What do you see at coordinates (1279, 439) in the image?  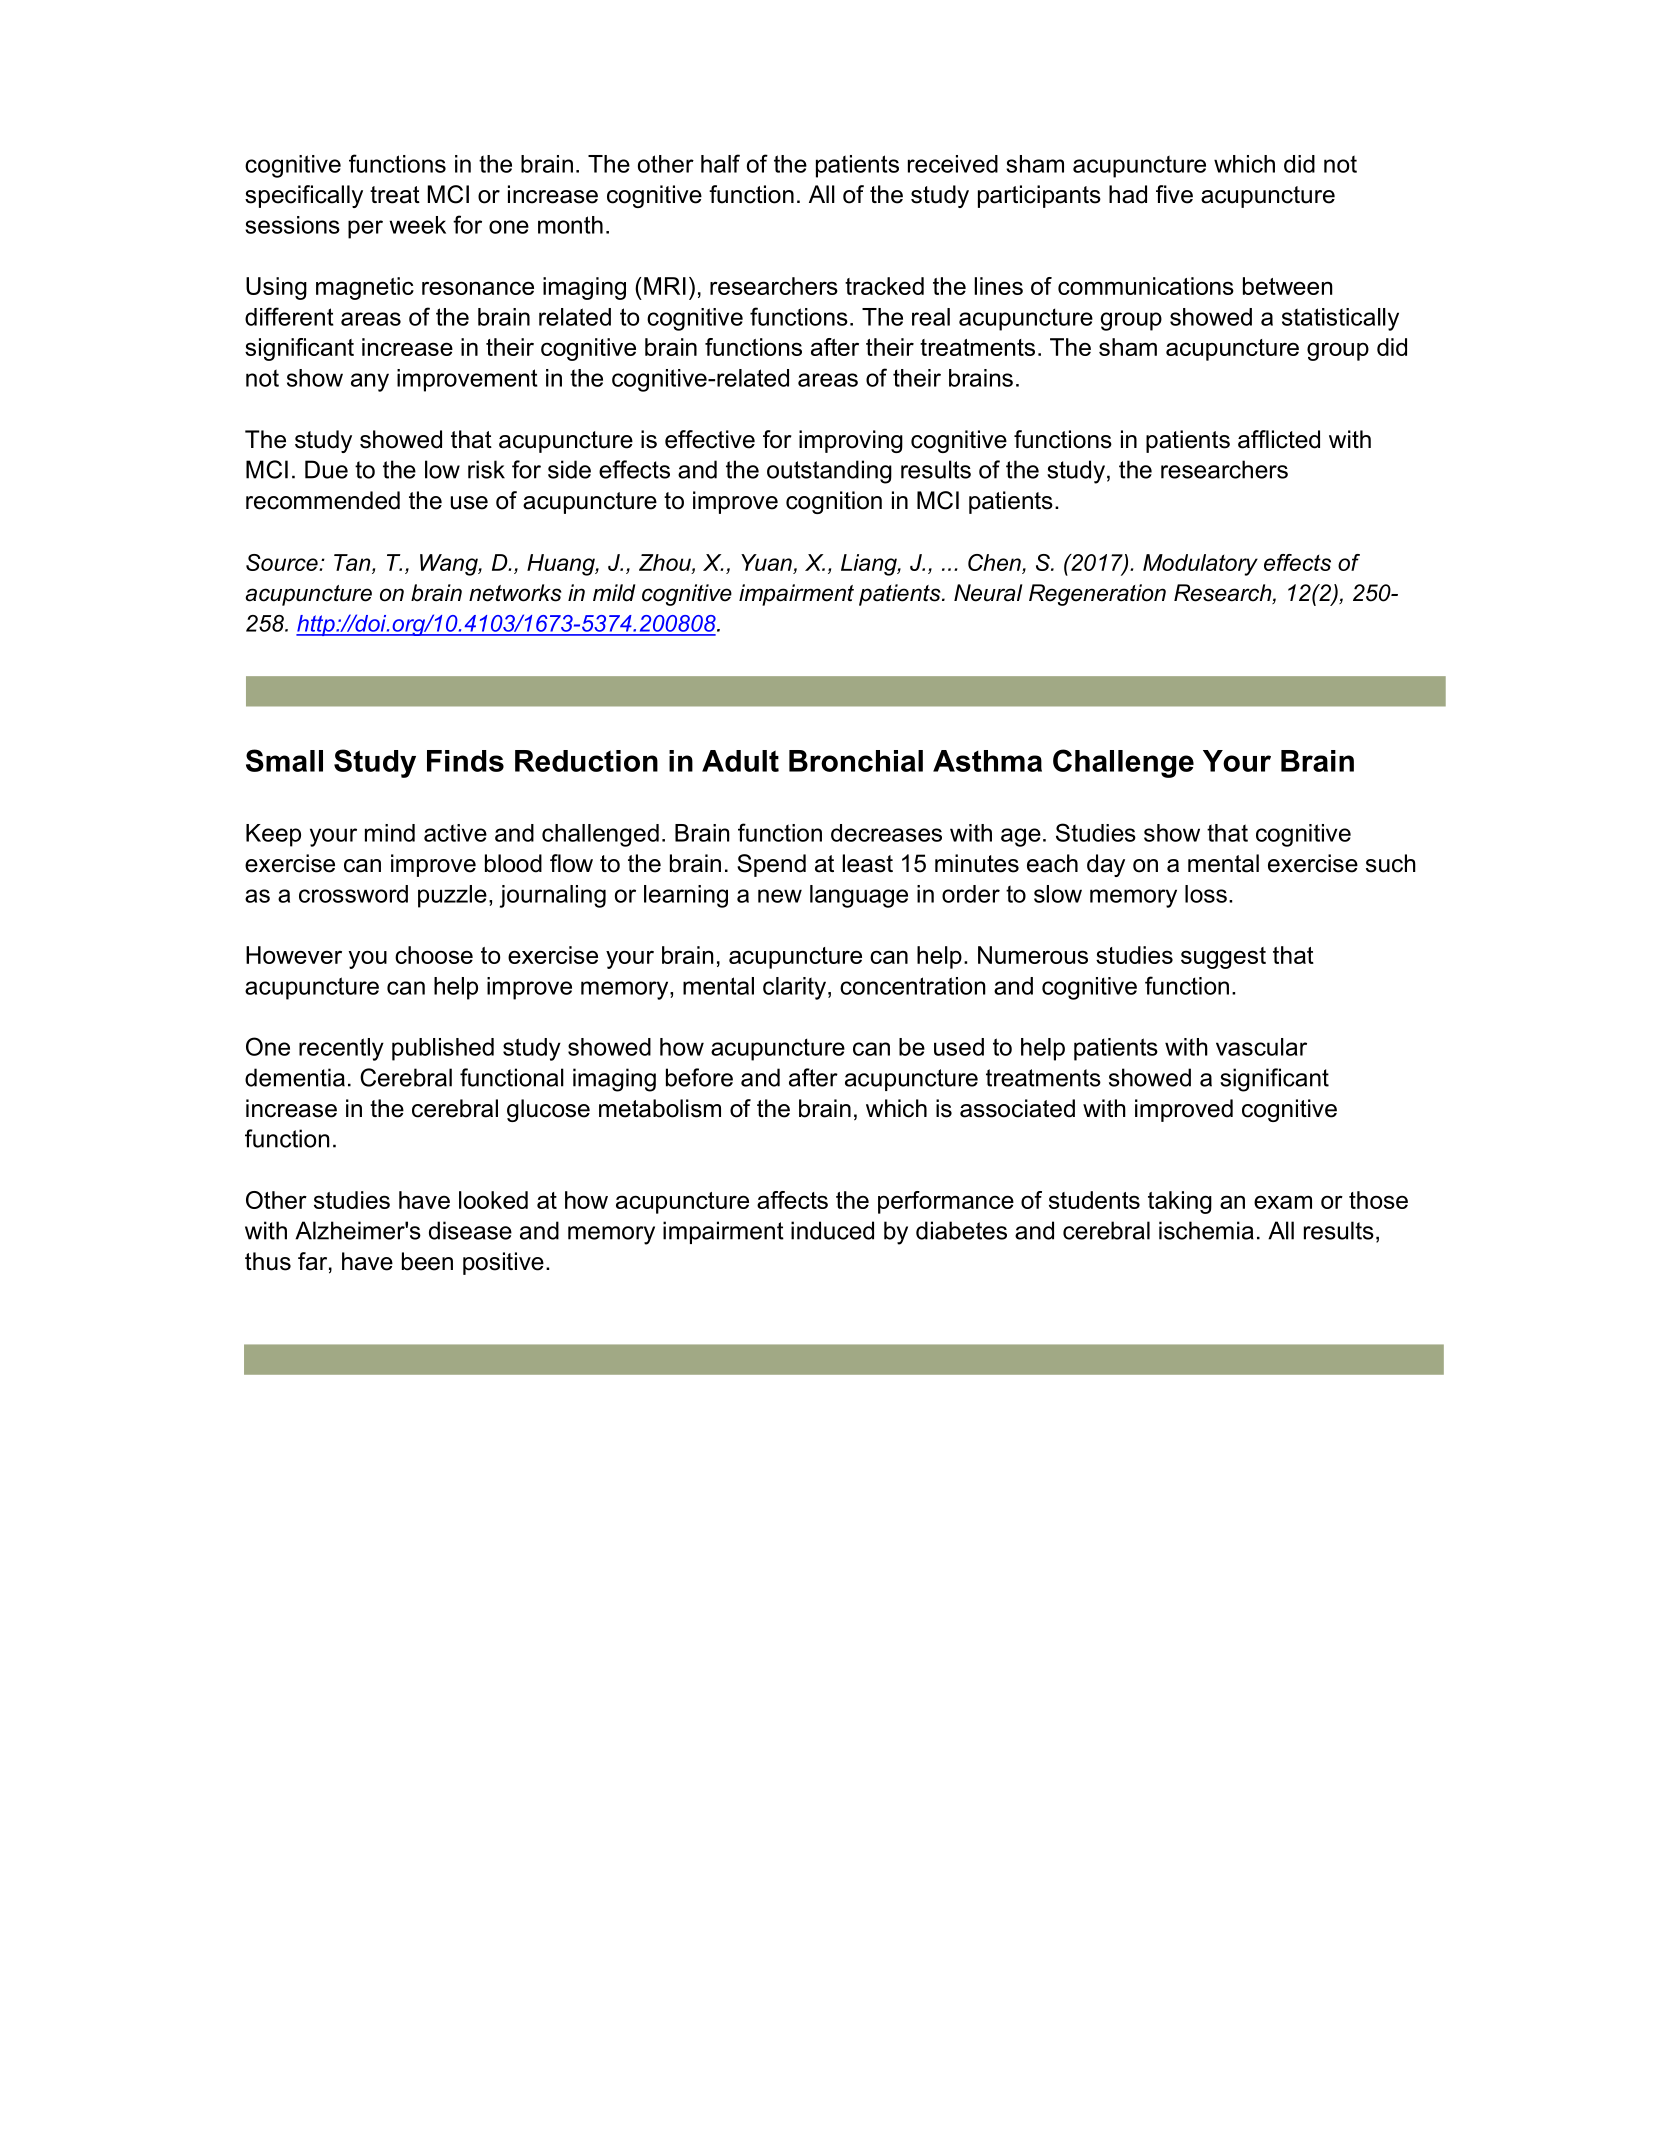 I see `afflicted` at bounding box center [1279, 439].
